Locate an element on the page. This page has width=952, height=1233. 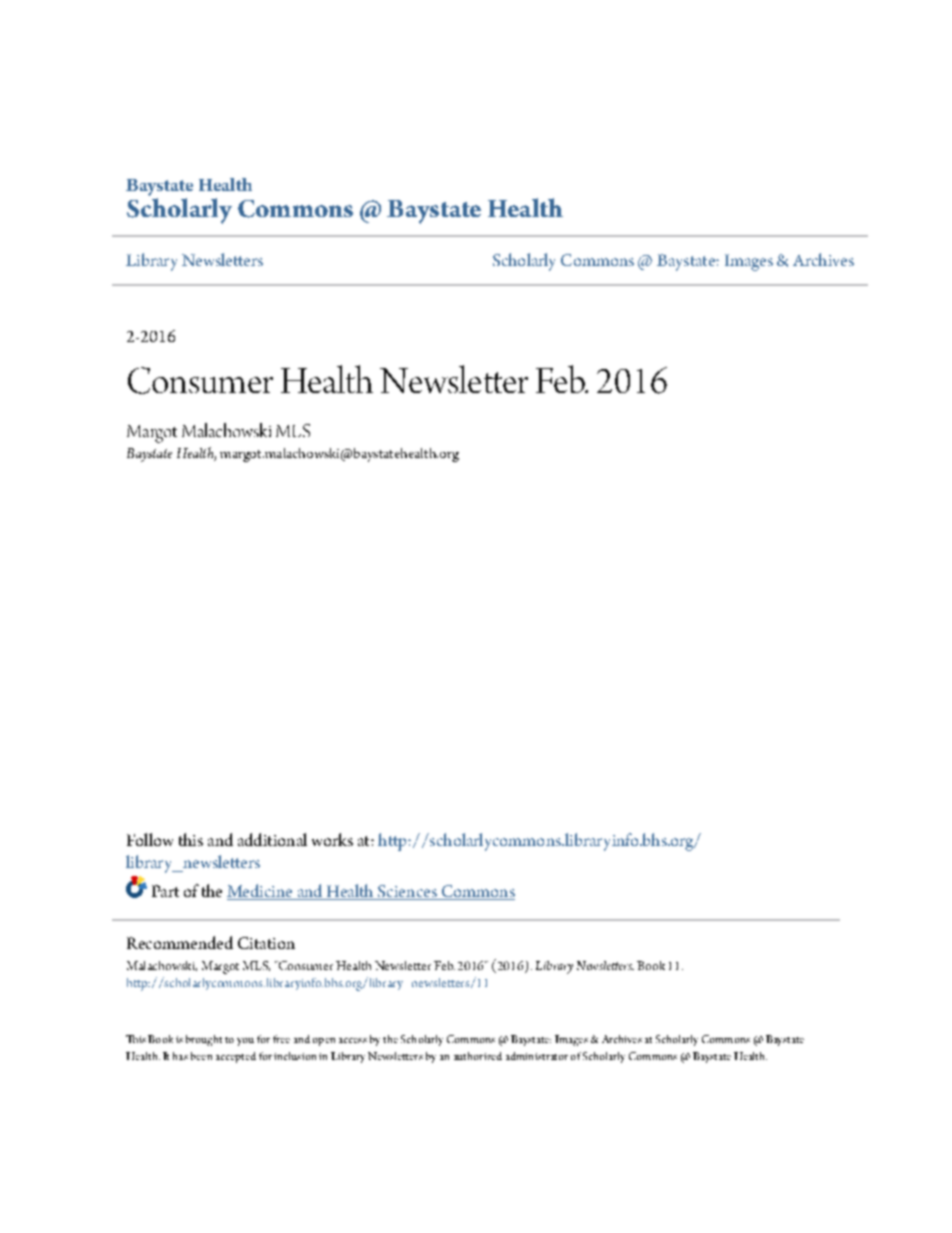
open is located at coordinates (324, 1042).
